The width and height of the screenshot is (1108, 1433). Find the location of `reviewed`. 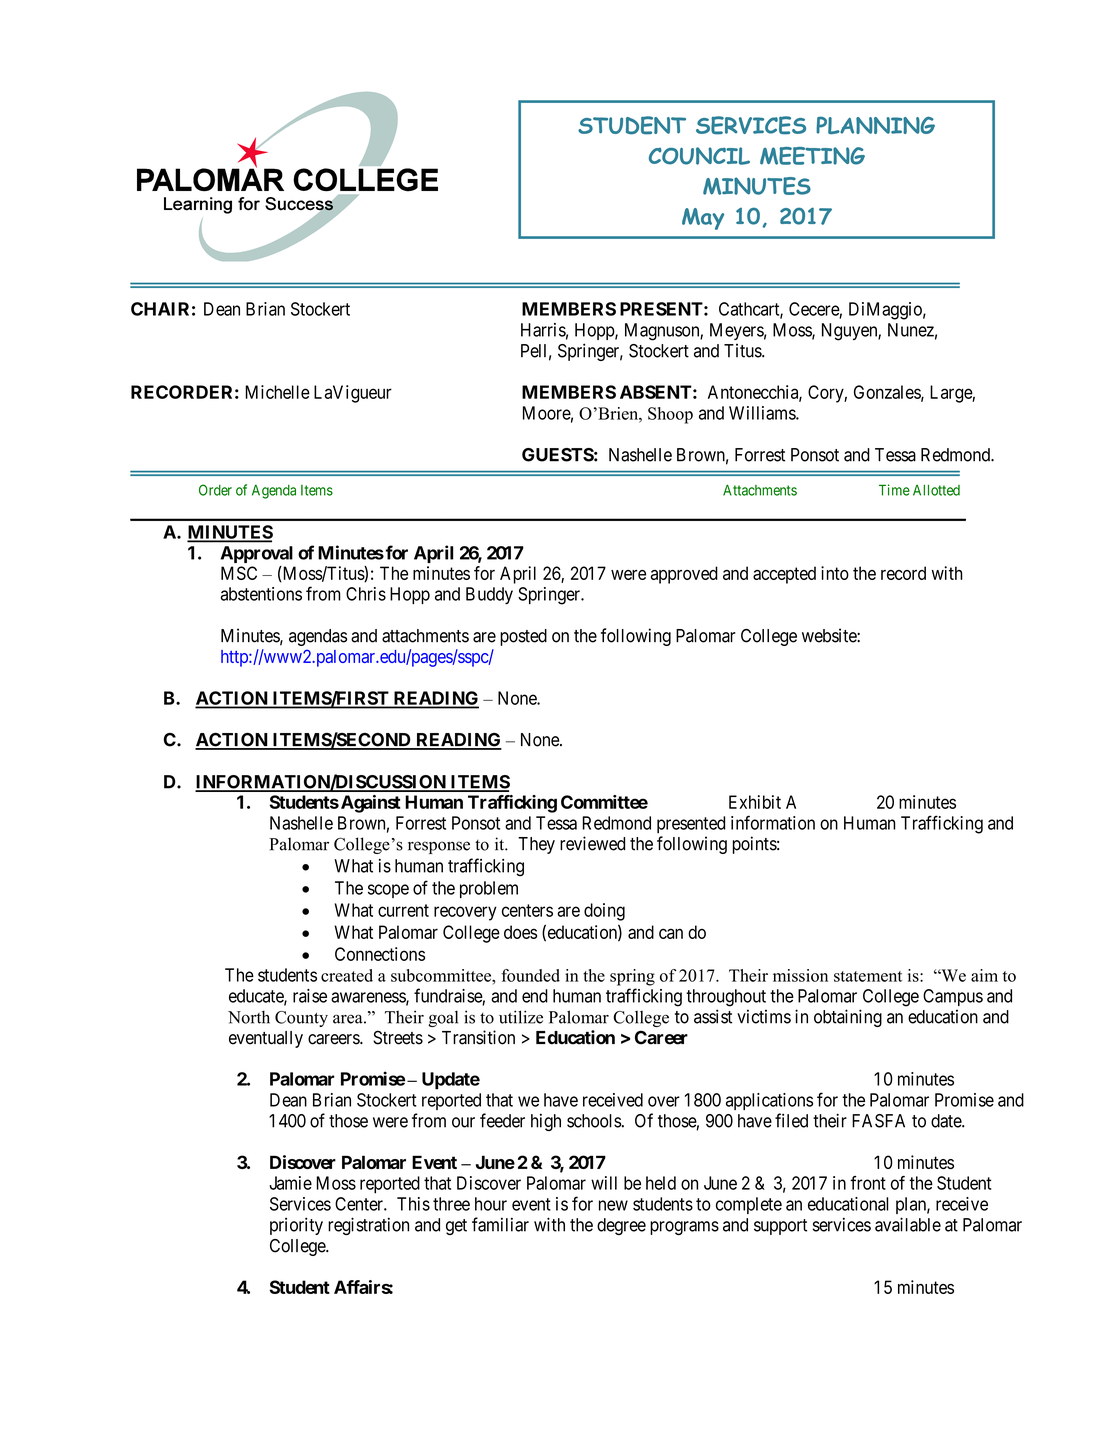

reviewed is located at coordinates (592, 843).
